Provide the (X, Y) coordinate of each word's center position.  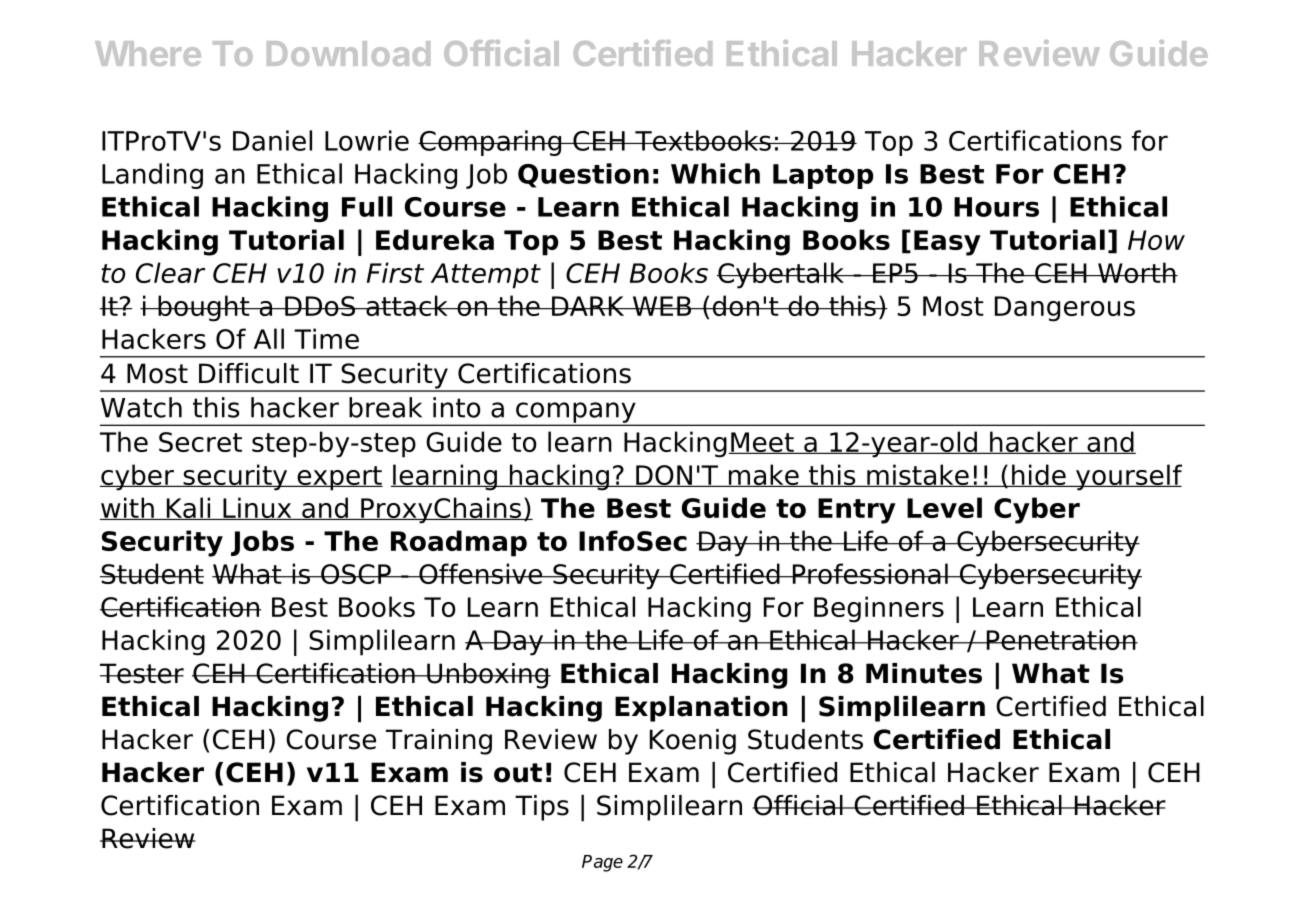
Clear (170, 272)
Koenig (693, 742)
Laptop (823, 176)
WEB (661, 306)
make (763, 475)
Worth (1137, 272)
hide (1039, 475)
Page (602, 863)
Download (348, 53)
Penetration (1061, 639)
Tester (142, 673)
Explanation (701, 709)
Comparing (491, 143)
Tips (542, 808)
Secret (200, 442)
